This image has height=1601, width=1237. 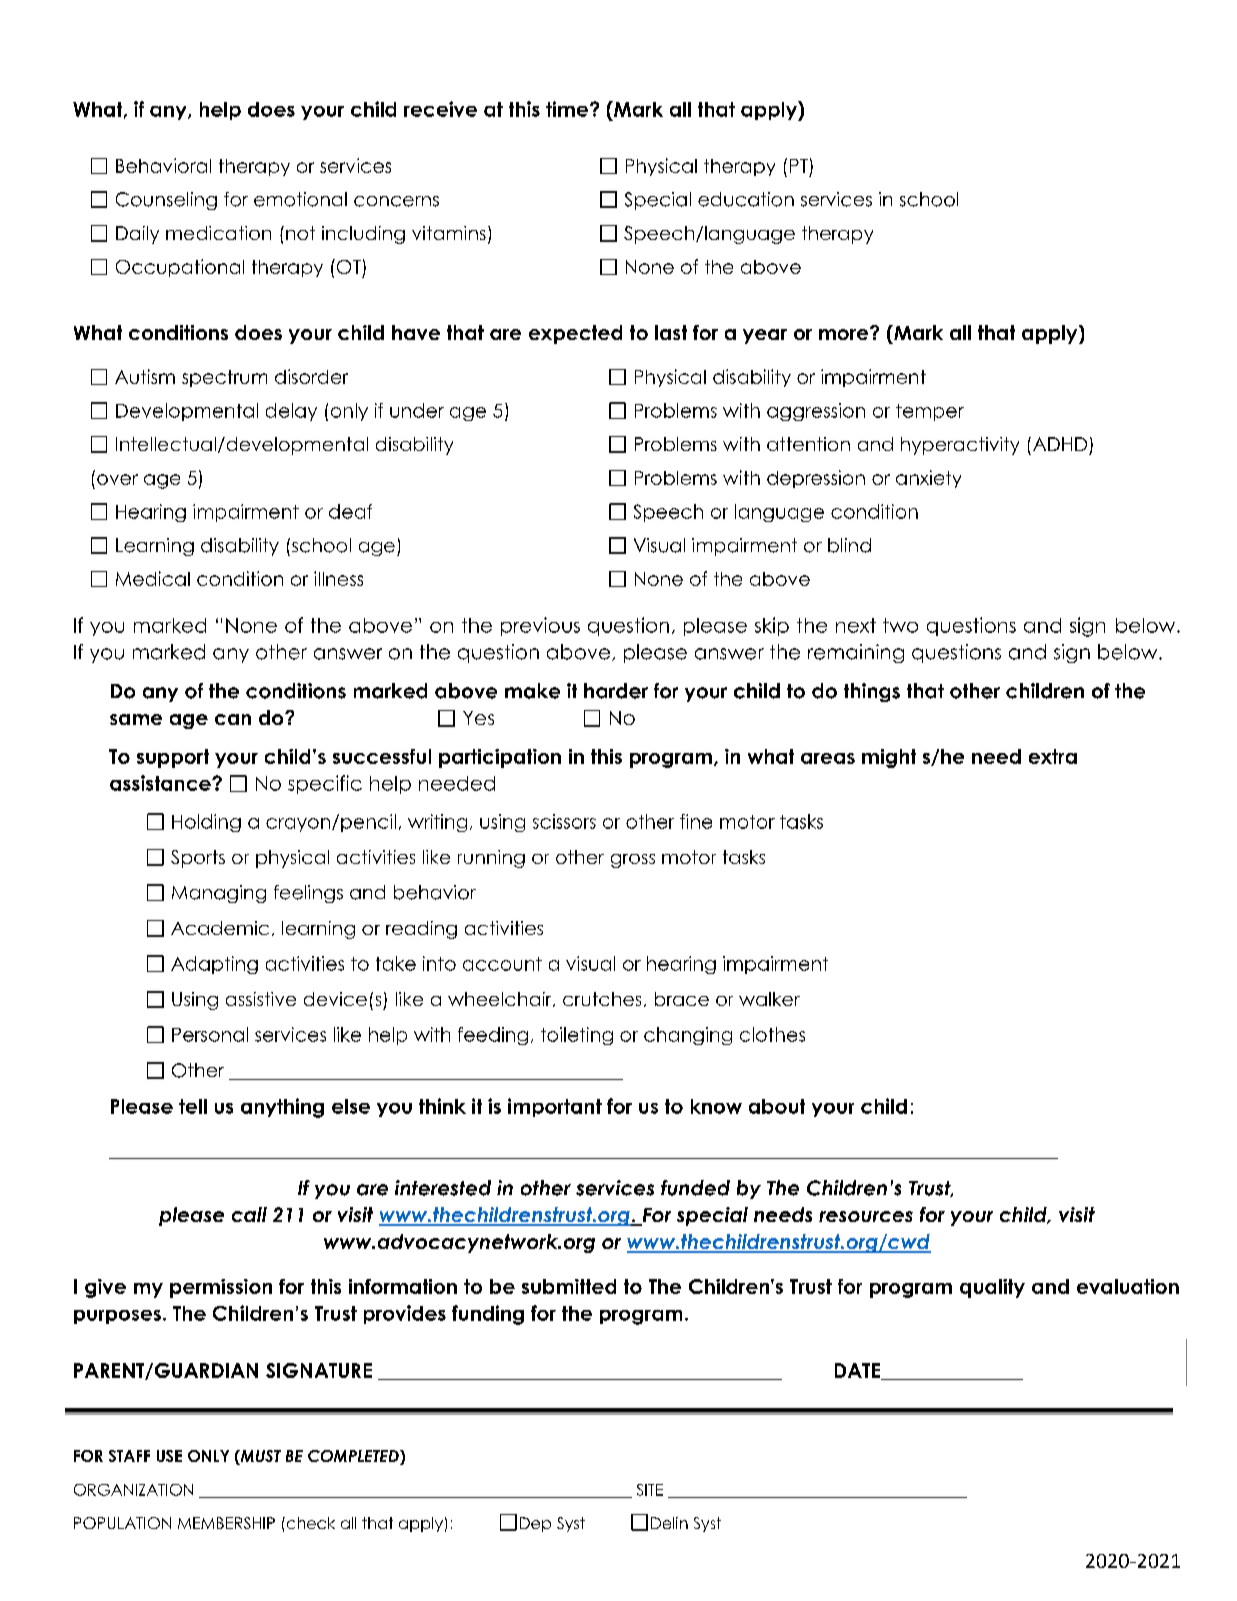 What do you see at coordinates (856, 625) in the image?
I see `next` at bounding box center [856, 625].
